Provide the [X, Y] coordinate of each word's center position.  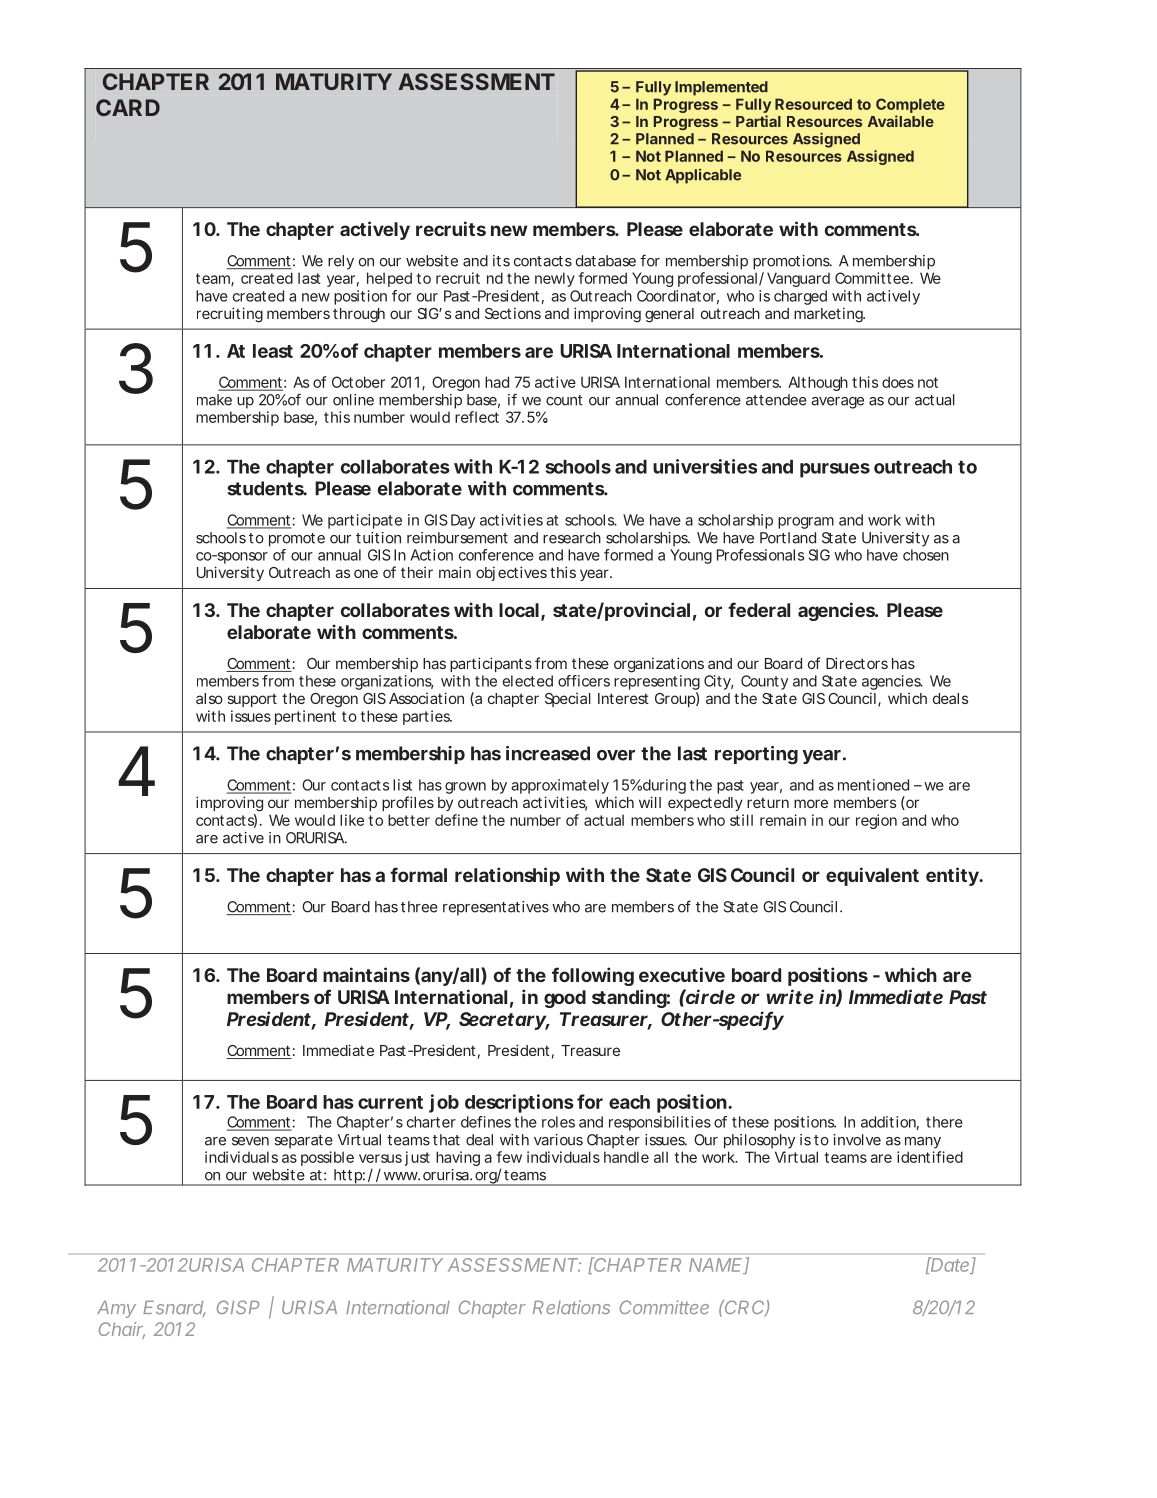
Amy [116, 1309]
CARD [128, 107]
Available [901, 121]
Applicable [703, 176]
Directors [857, 663]
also [209, 698]
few [509, 1157]
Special [568, 699]
